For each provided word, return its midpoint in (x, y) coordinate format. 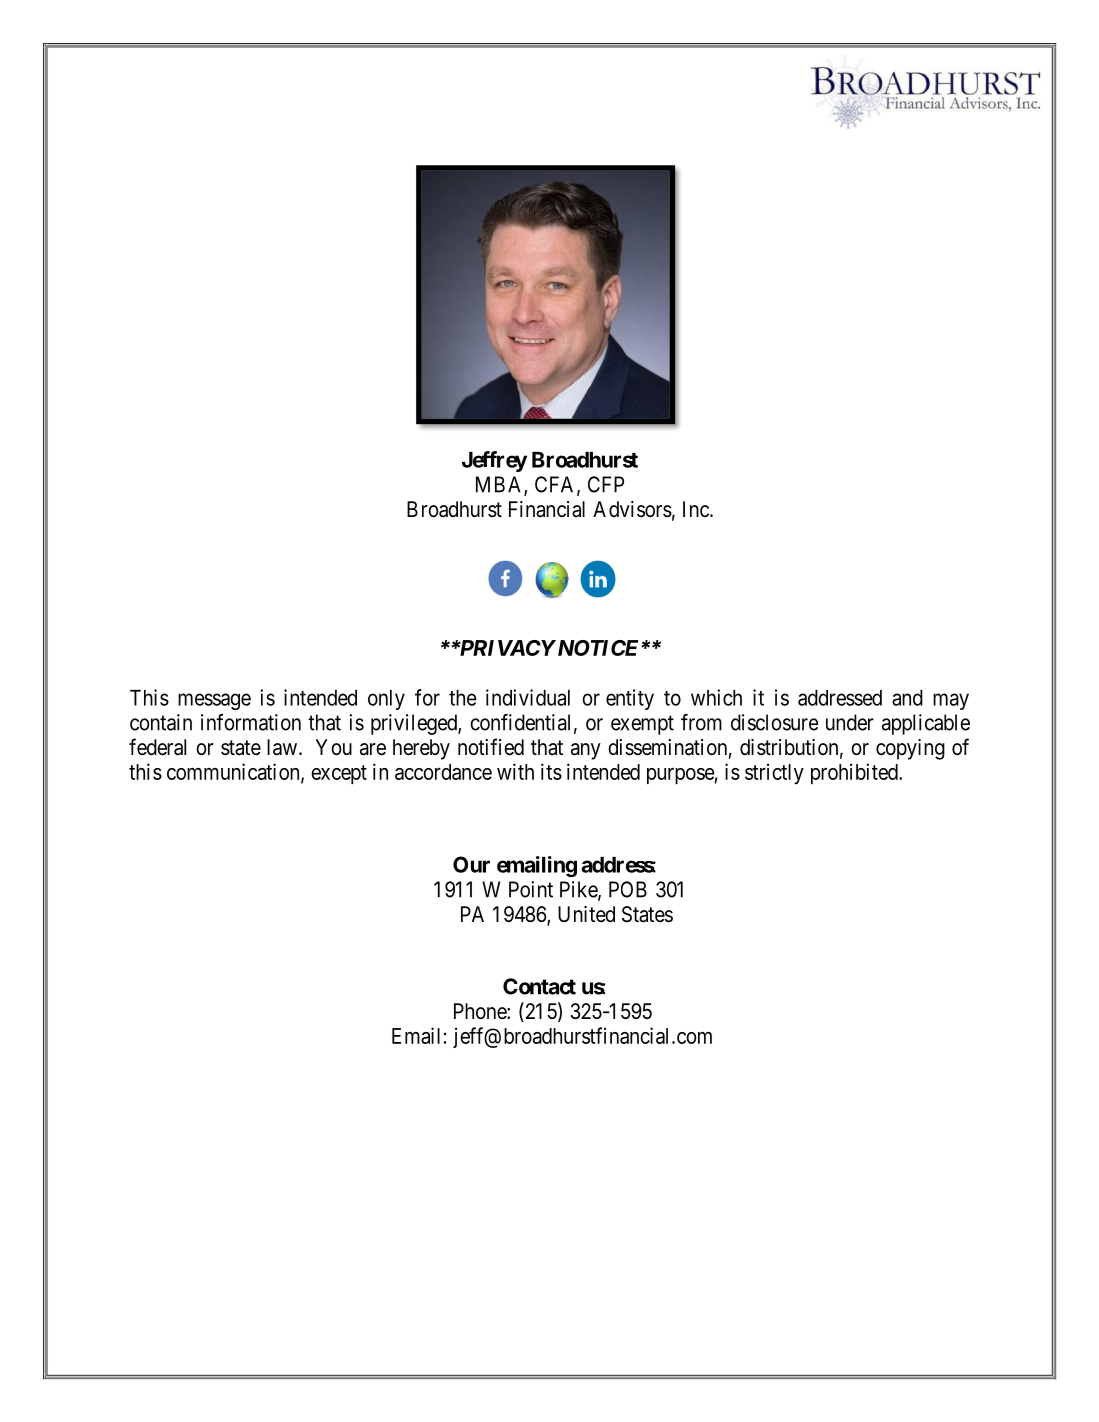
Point (531, 889)
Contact (539, 986)
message (214, 701)
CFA (556, 485)
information (251, 722)
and (907, 698)
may (951, 701)
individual (528, 697)
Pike (579, 890)
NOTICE (596, 648)
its (551, 771)
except (339, 774)
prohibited (855, 773)
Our (471, 864)
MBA (500, 485)
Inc (697, 509)
